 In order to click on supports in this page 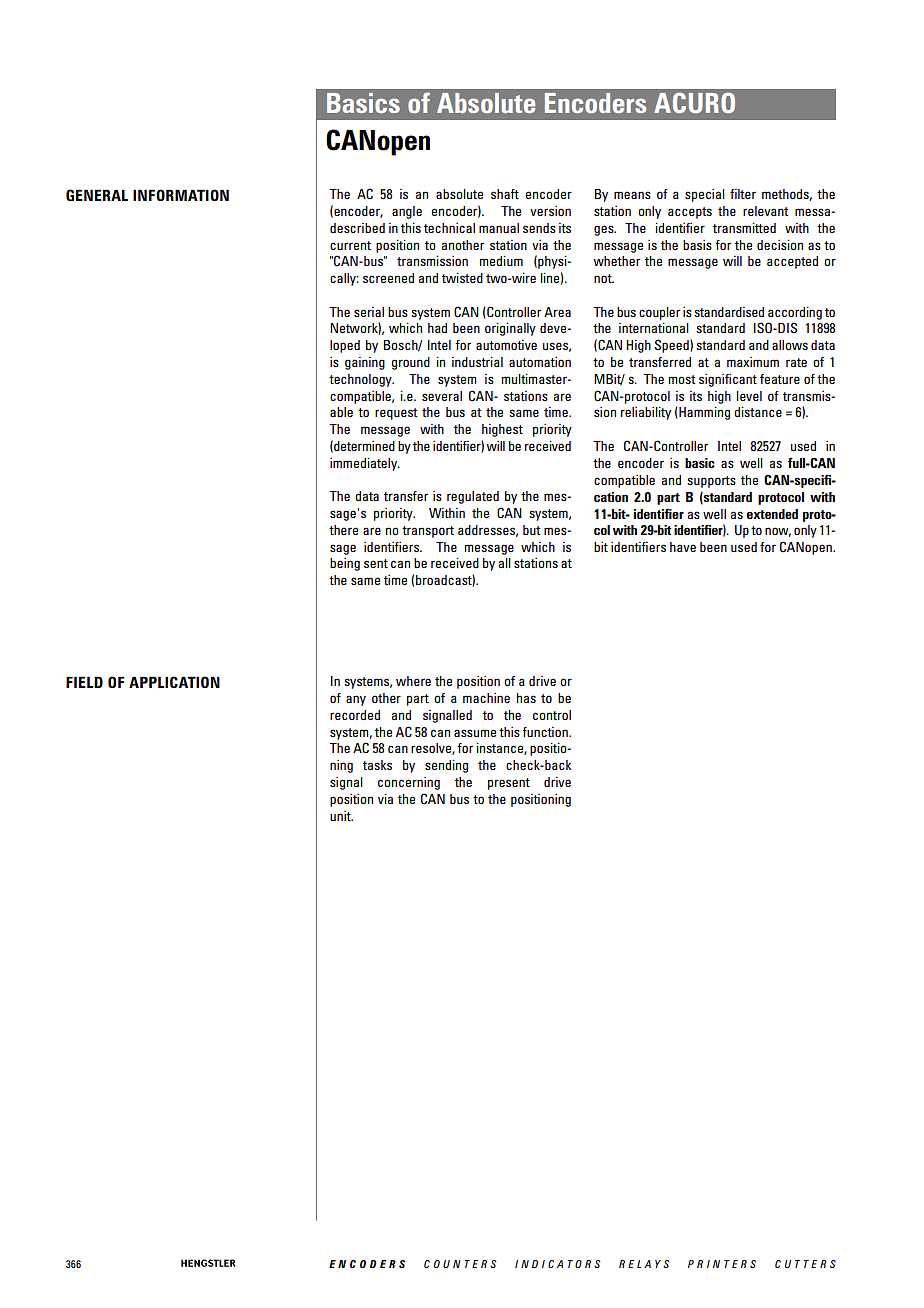, I will do `click(711, 482)`.
